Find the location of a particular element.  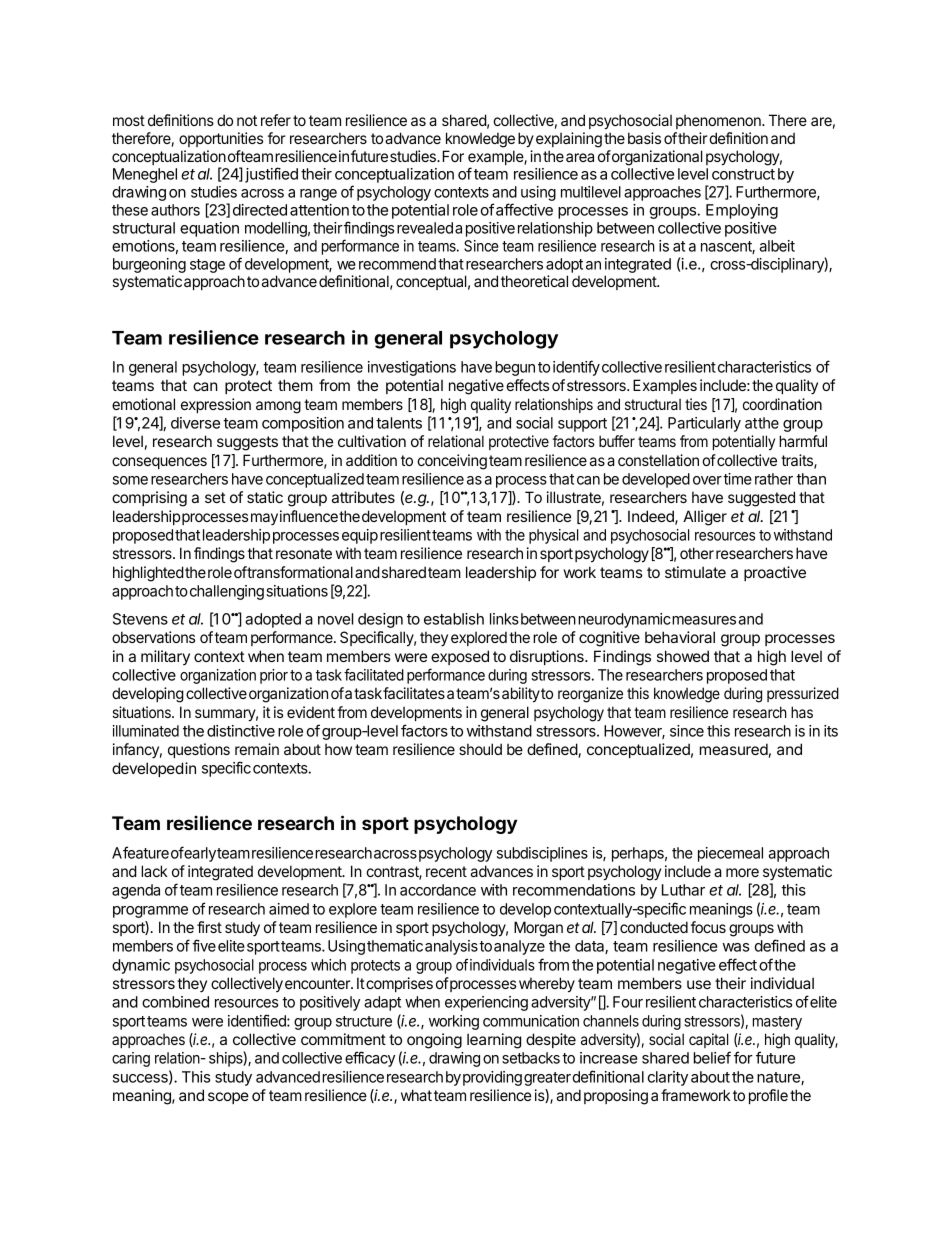

scope is located at coordinates (228, 1098).
